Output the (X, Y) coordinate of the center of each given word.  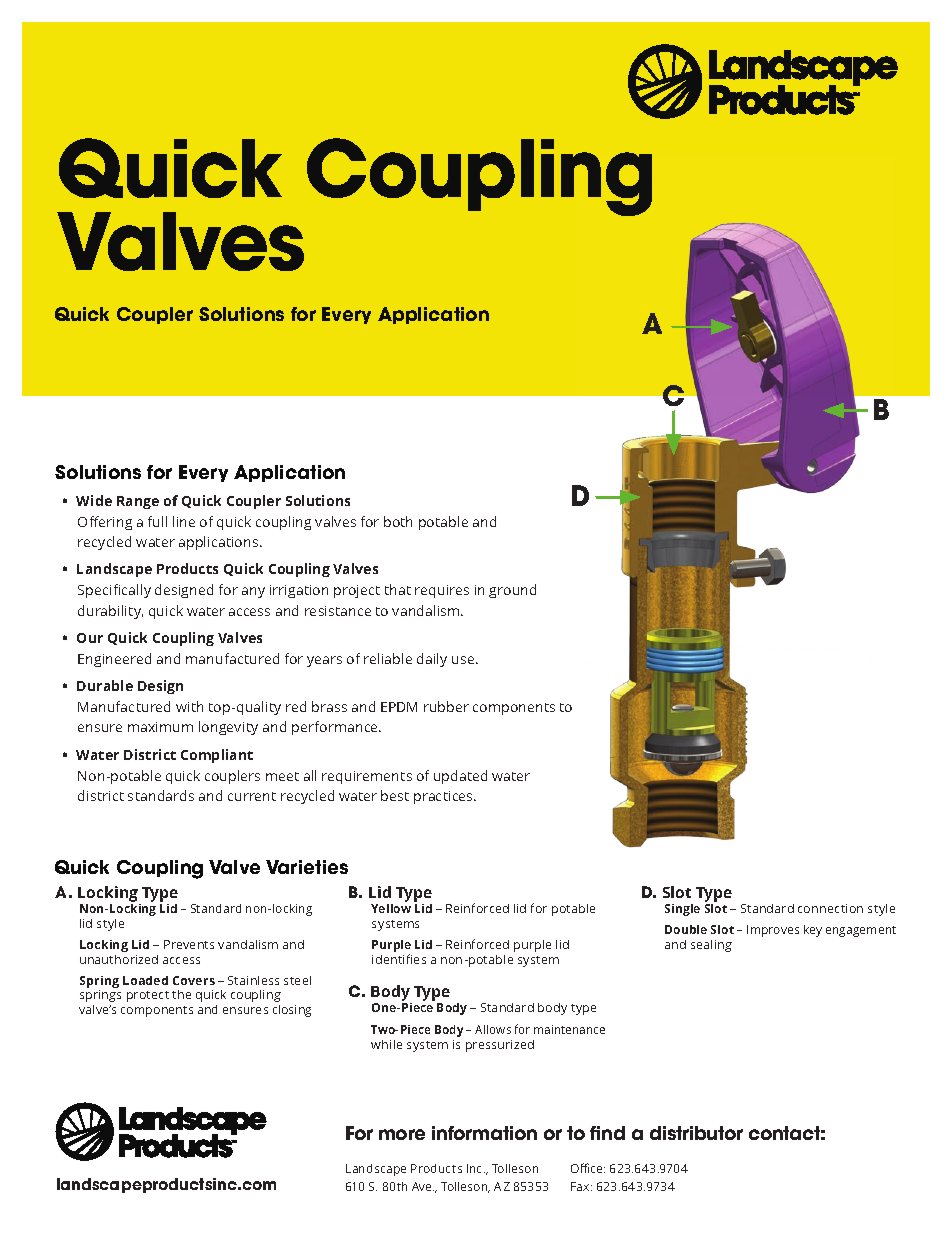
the (181, 994)
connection (830, 908)
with (189, 706)
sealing (711, 946)
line (184, 521)
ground (512, 591)
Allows (493, 1029)
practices (444, 797)
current (252, 796)
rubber (446, 706)
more (402, 1134)
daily (432, 660)
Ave (423, 1186)
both (398, 521)
